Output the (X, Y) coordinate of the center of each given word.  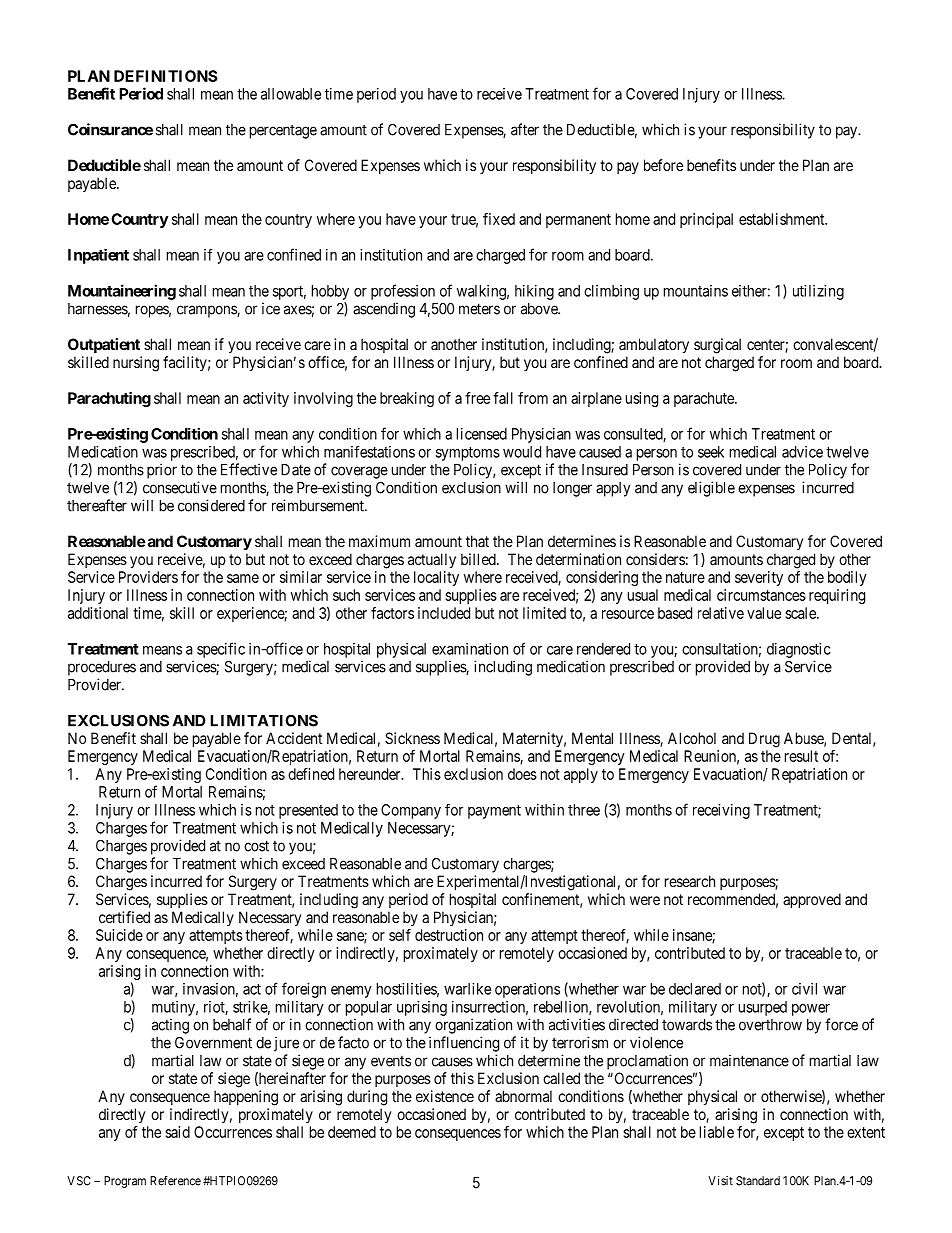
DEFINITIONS (166, 76)
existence (445, 1096)
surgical (717, 346)
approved (812, 900)
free (477, 398)
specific (221, 650)
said (177, 1132)
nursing (136, 364)
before (663, 165)
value (764, 613)
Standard (758, 1181)
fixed (499, 219)
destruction (449, 935)
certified (124, 917)
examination (470, 649)
